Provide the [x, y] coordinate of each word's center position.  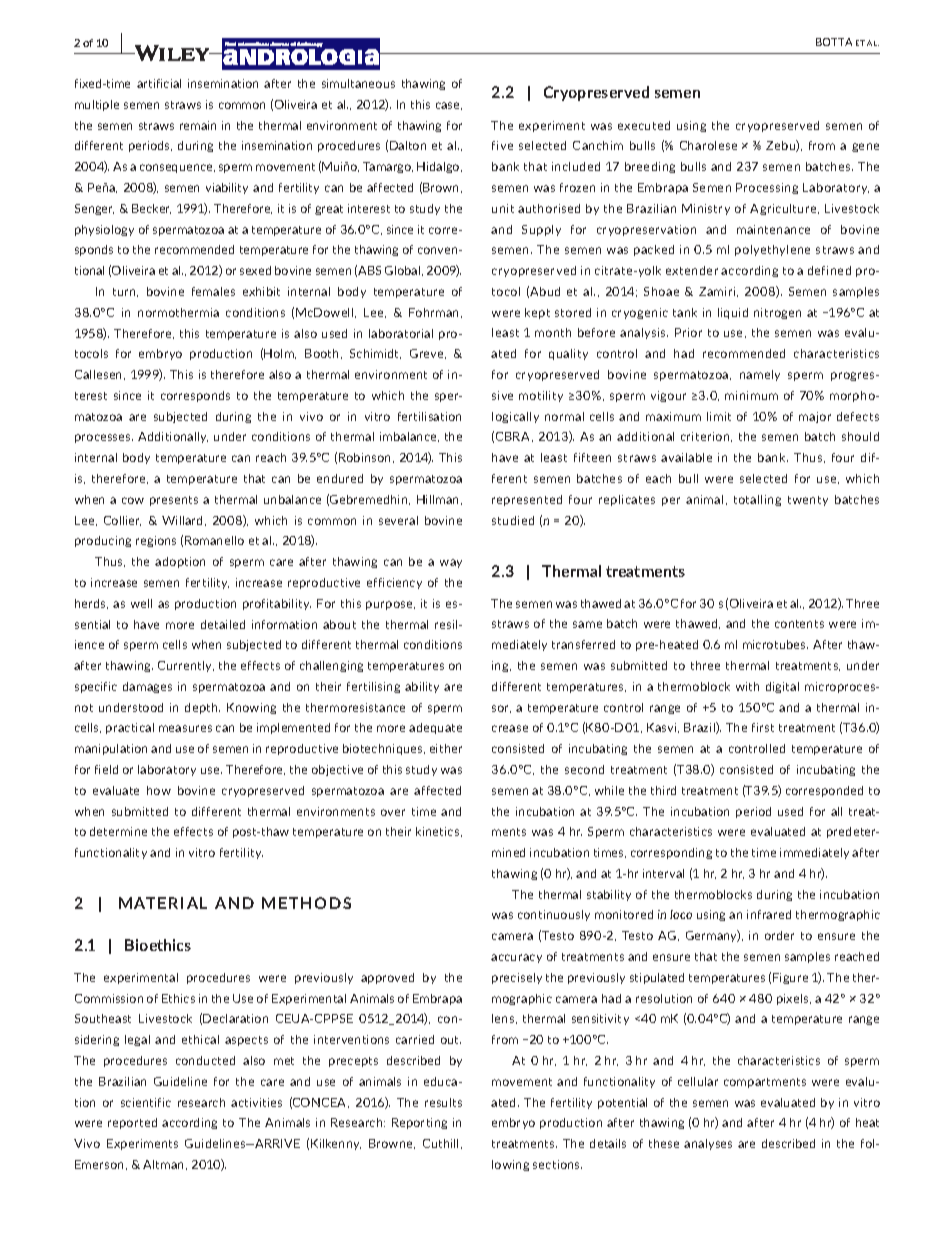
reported [132, 1123]
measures [185, 728]
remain [198, 125]
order [779, 935]
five [502, 145]
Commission [109, 998]
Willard [184, 521]
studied [513, 520]
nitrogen [777, 313]
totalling [757, 500]
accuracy [516, 958]
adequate [435, 728]
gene [865, 147]
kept [537, 313]
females [213, 291]
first [763, 727]
